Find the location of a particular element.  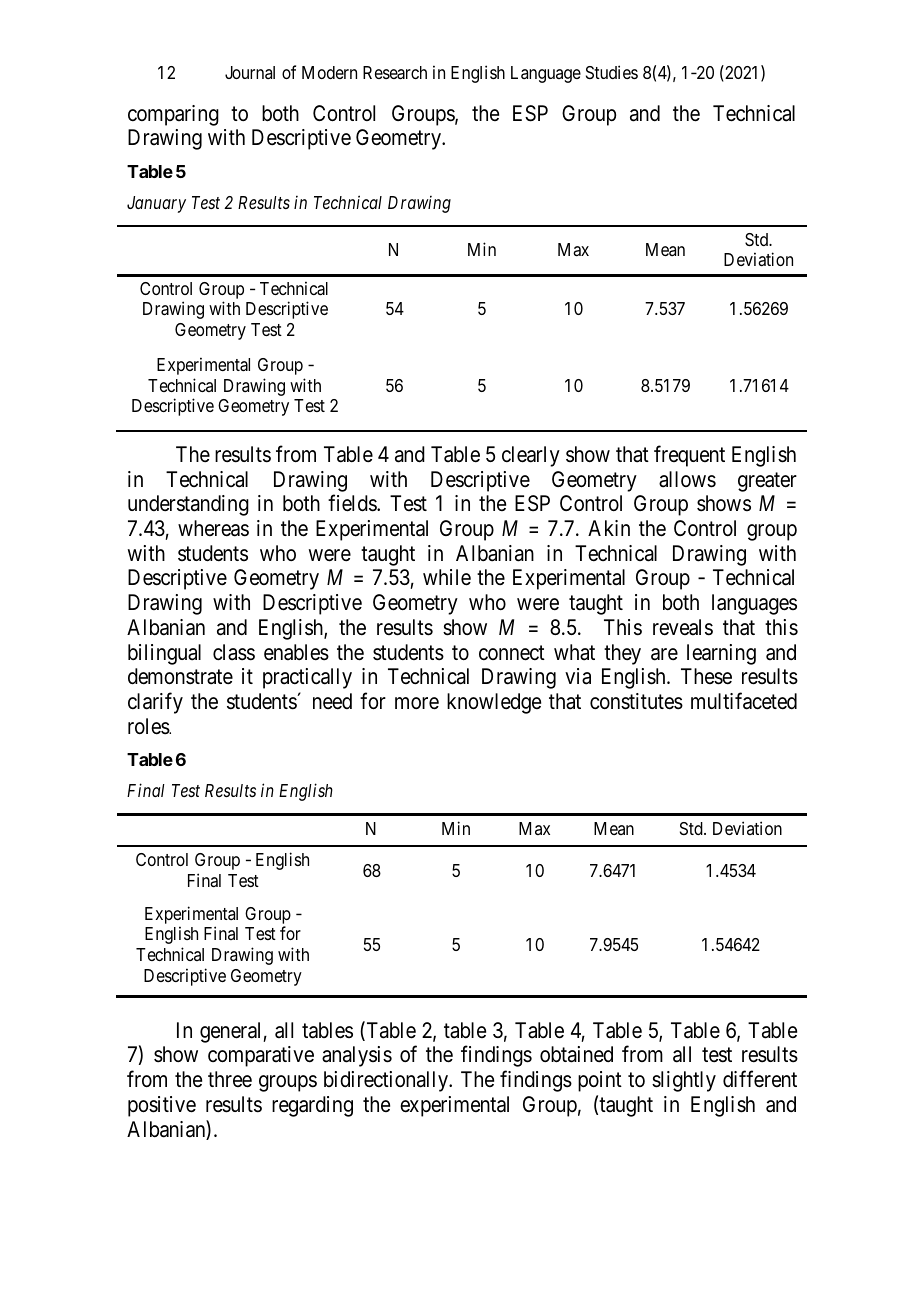

more is located at coordinates (417, 703).
